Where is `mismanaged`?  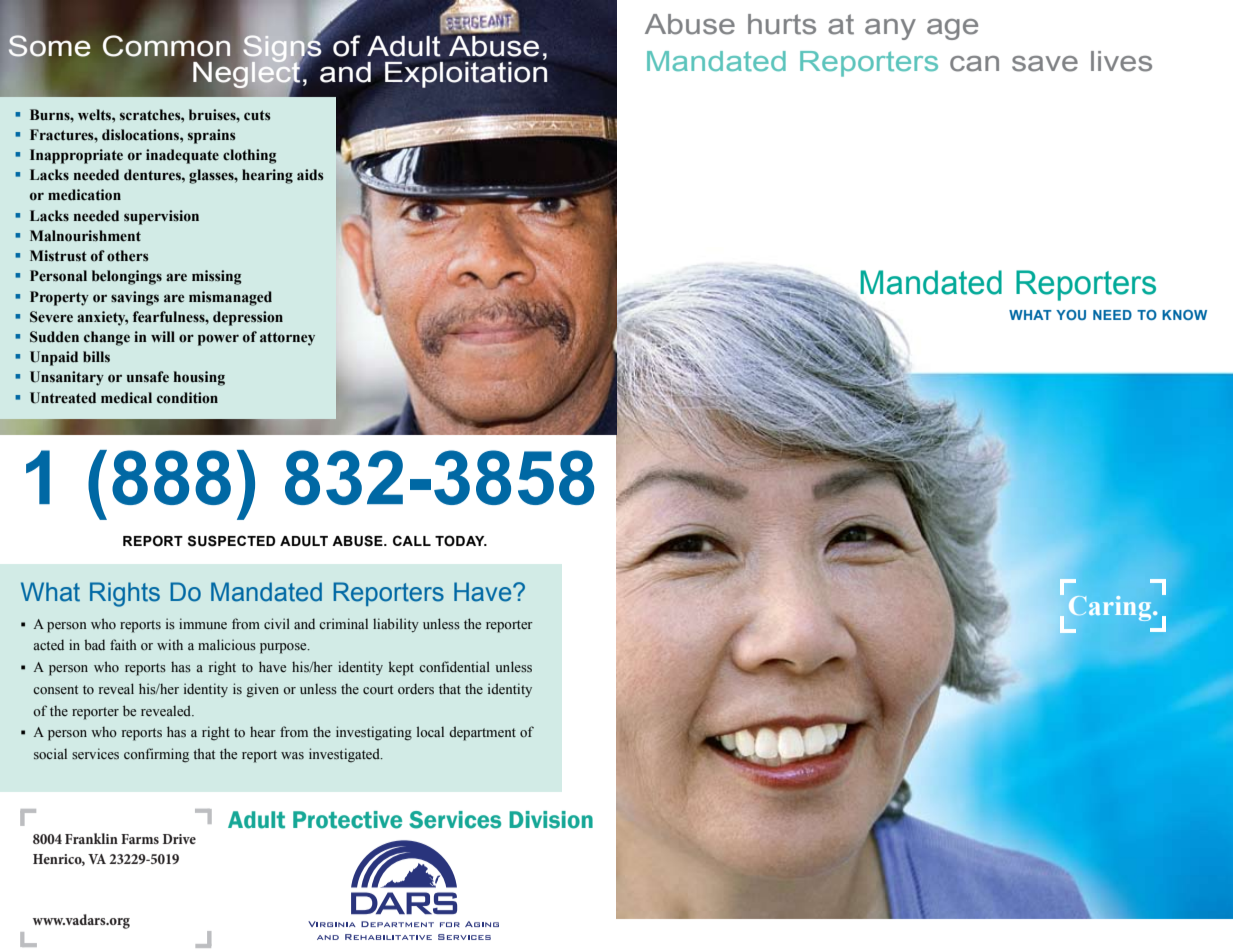 mismanaged is located at coordinates (230, 298).
